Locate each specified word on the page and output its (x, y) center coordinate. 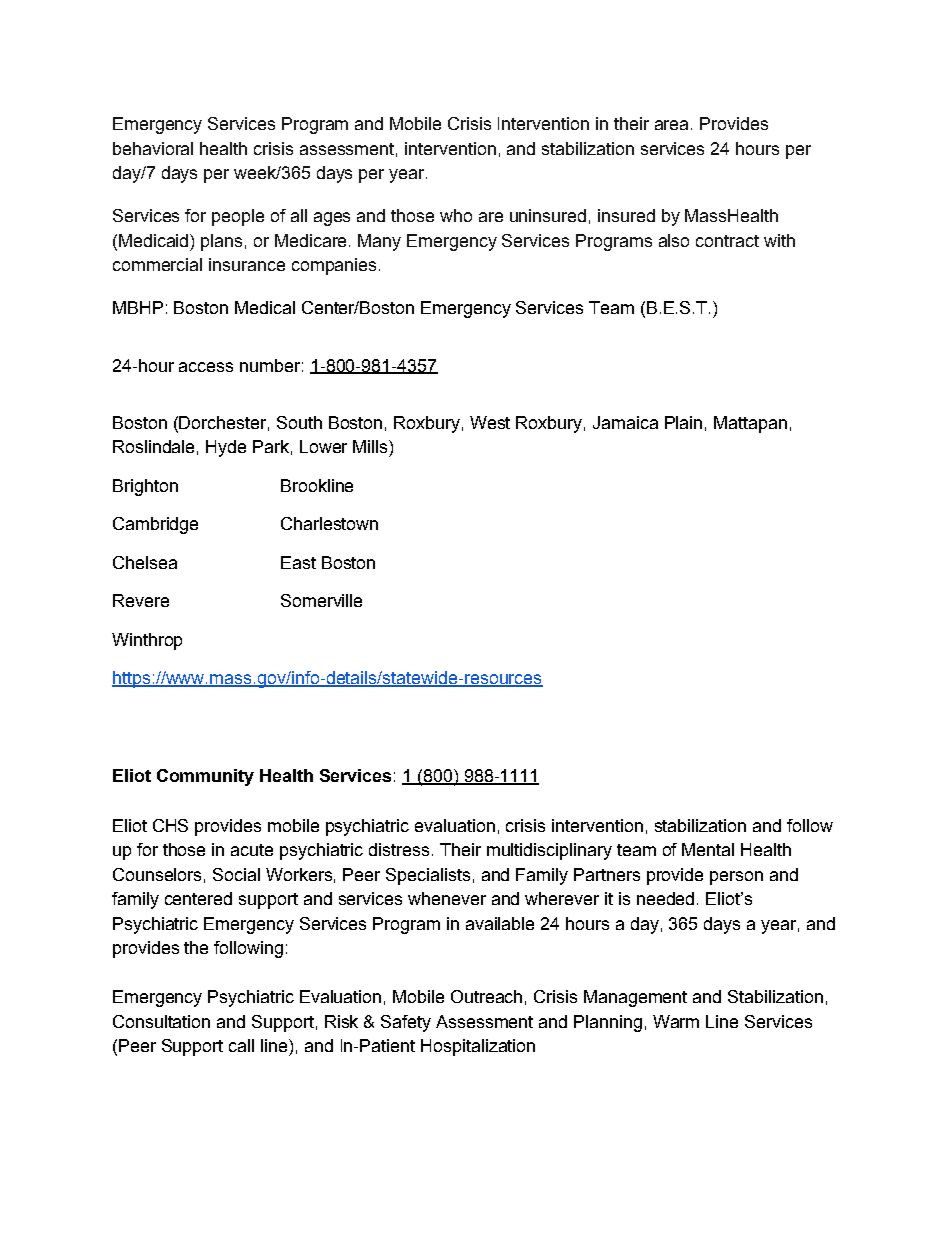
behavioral (153, 148)
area (671, 125)
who (456, 215)
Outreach (486, 996)
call (241, 1045)
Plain (683, 422)
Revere (141, 600)
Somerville (321, 600)
